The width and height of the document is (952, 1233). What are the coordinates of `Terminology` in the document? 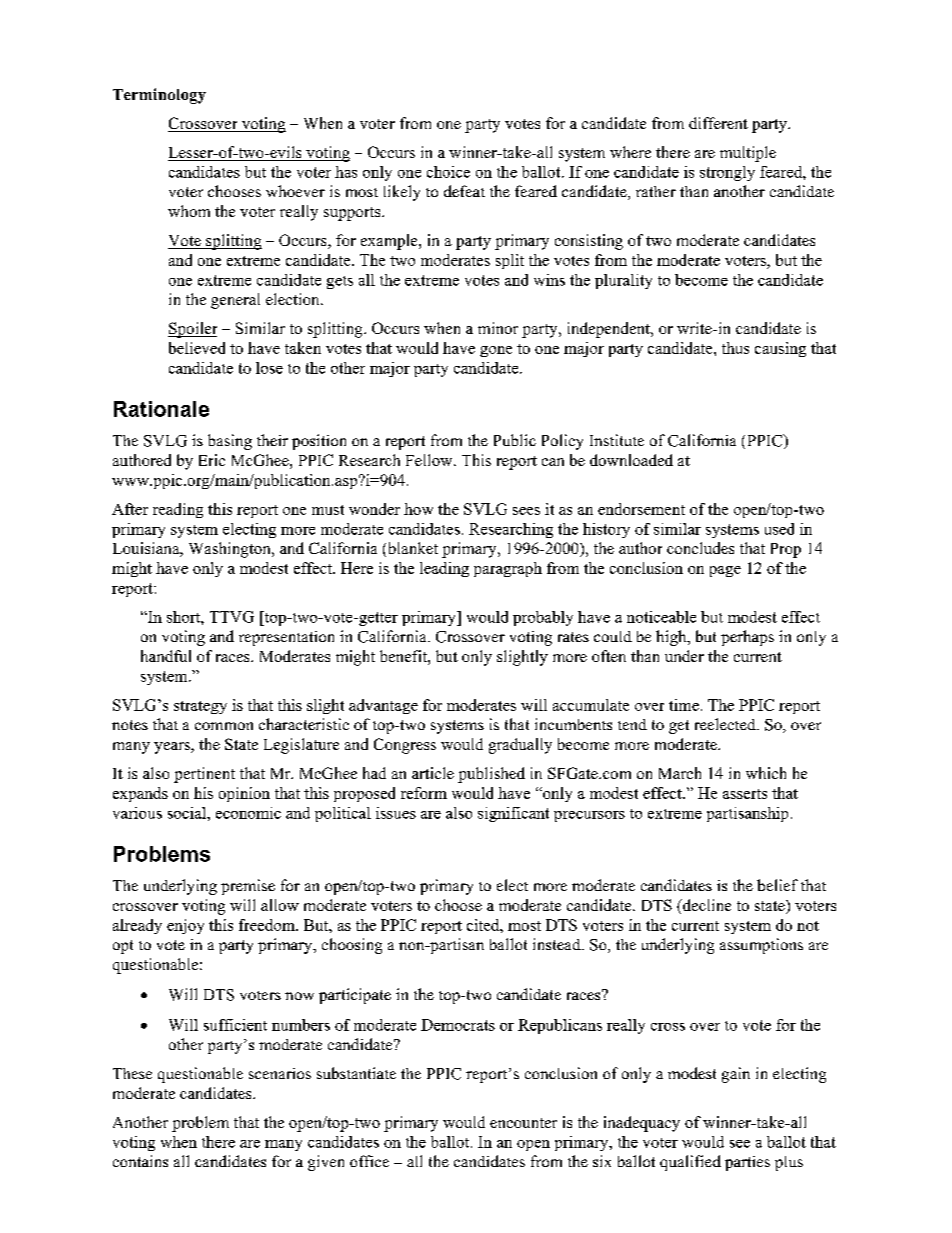 It's located at (159, 96).
